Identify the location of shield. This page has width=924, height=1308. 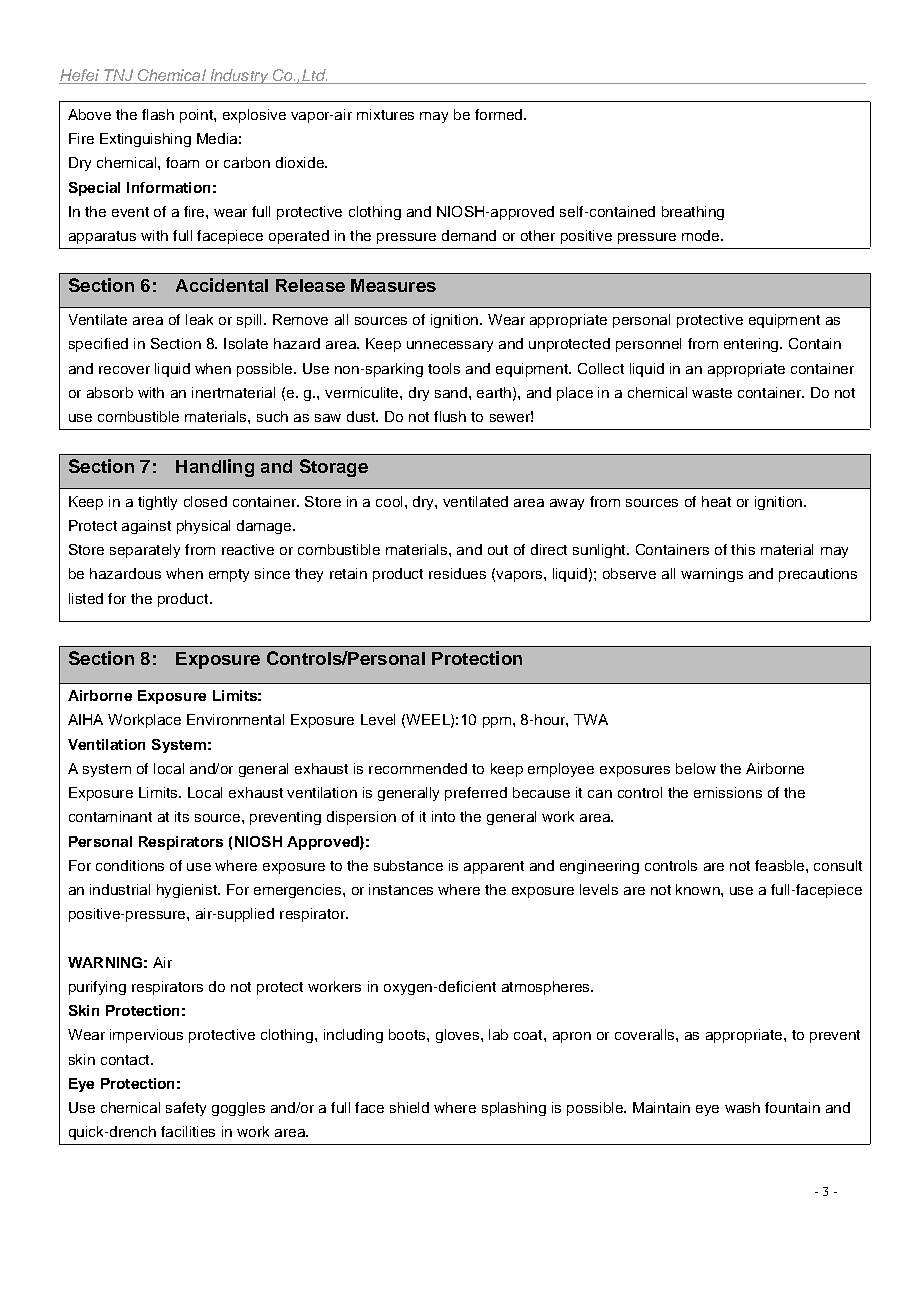
(409, 1107).
